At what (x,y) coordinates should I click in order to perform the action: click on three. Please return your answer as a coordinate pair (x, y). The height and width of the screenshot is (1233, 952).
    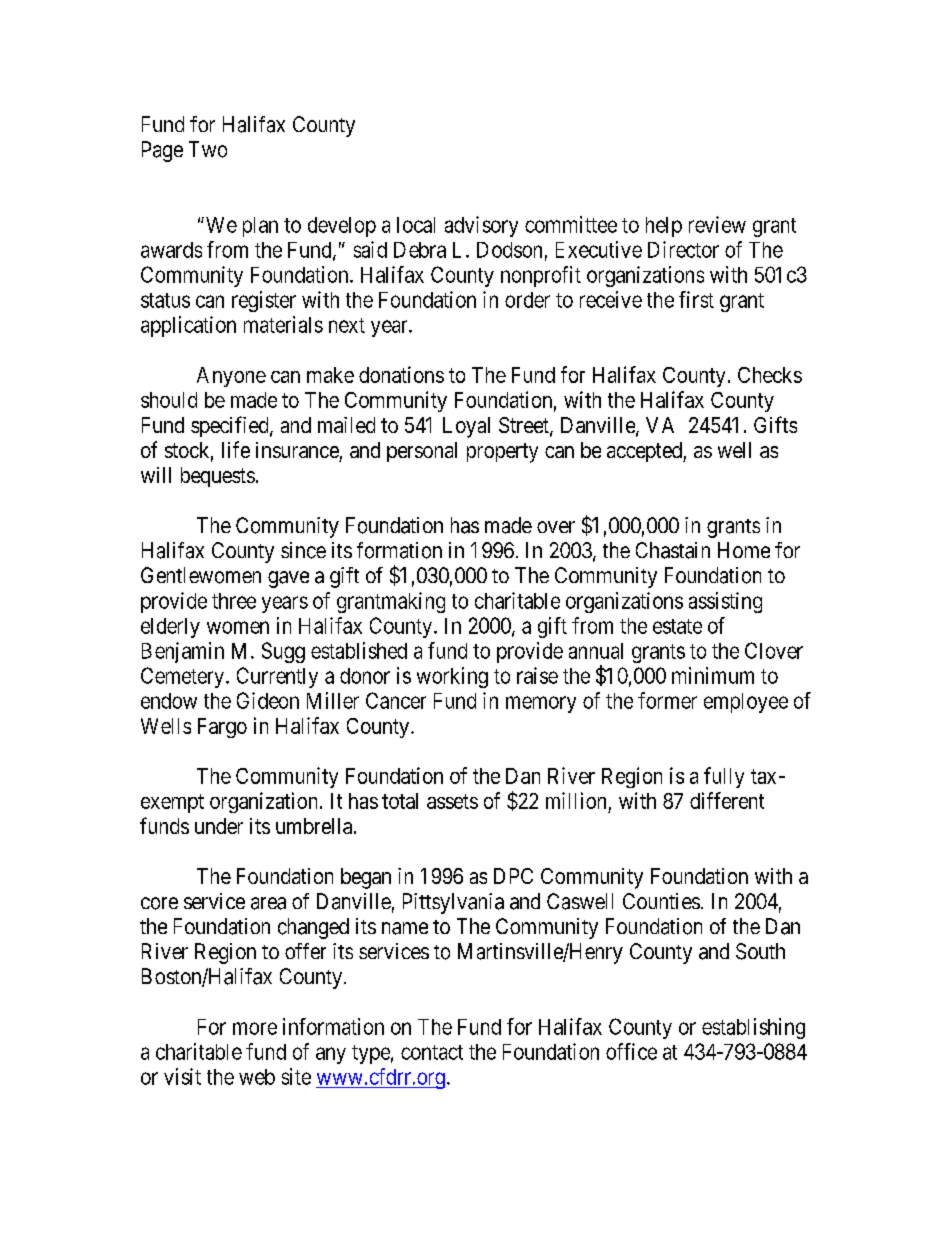
    Looking at the image, I should click on (234, 601).
